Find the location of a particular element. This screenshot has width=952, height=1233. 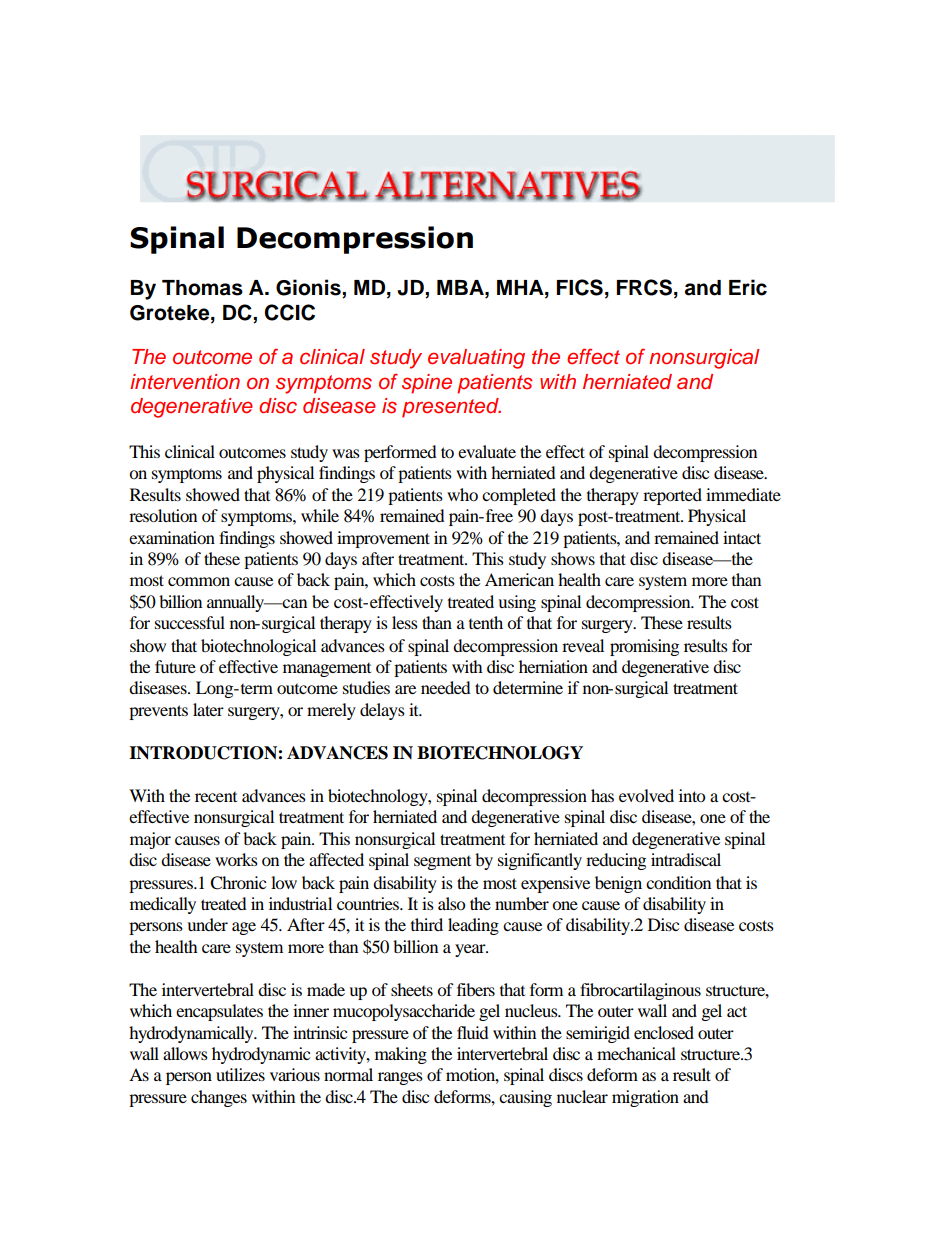

ranges is located at coordinates (400, 1078).
